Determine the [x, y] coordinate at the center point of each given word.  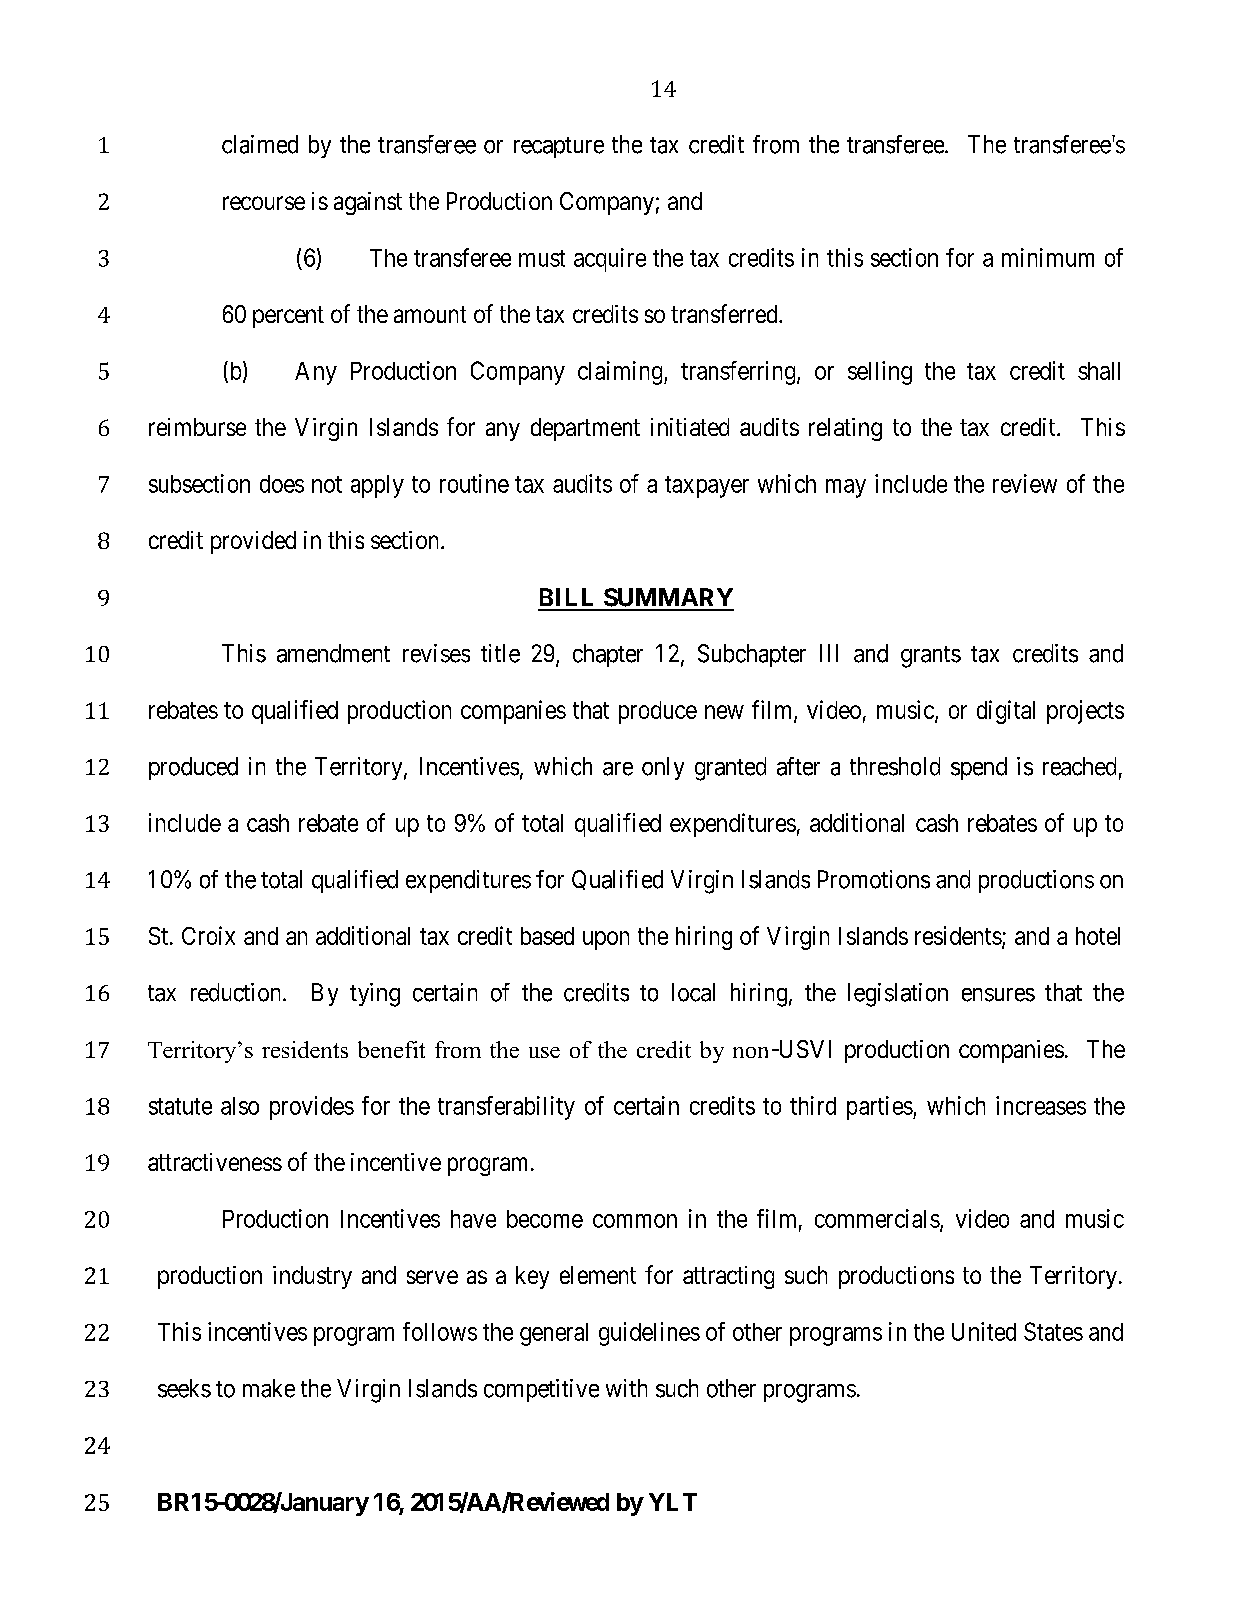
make [269, 1388]
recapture [559, 147]
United [984, 1331]
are [618, 769]
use [544, 1052]
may [846, 488]
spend [979, 768]
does [282, 484]
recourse [264, 203]
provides [312, 1108]
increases [1041, 1105]
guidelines [649, 1334]
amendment [333, 653]
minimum [1048, 257]
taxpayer [707, 487]
